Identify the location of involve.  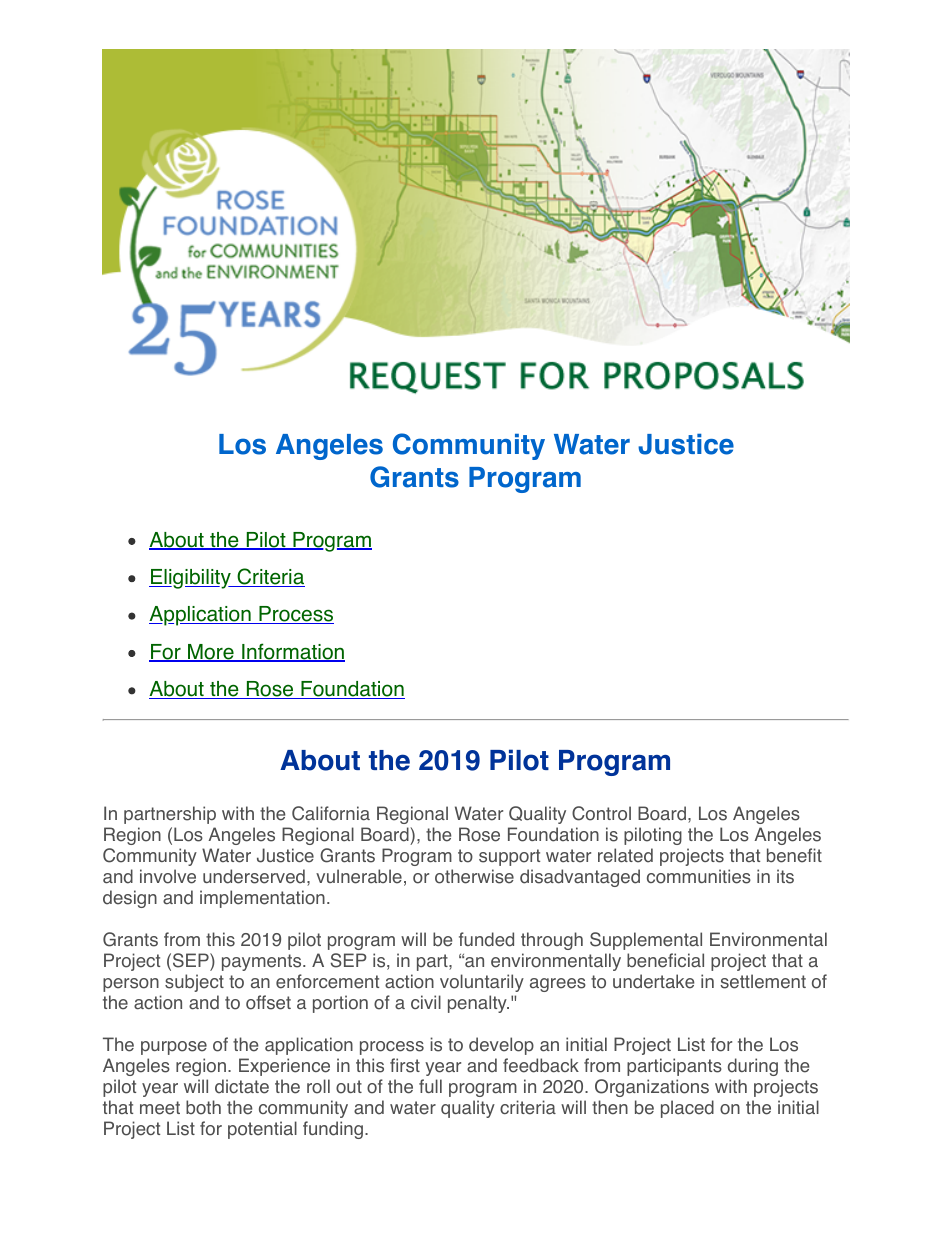
(168, 876).
